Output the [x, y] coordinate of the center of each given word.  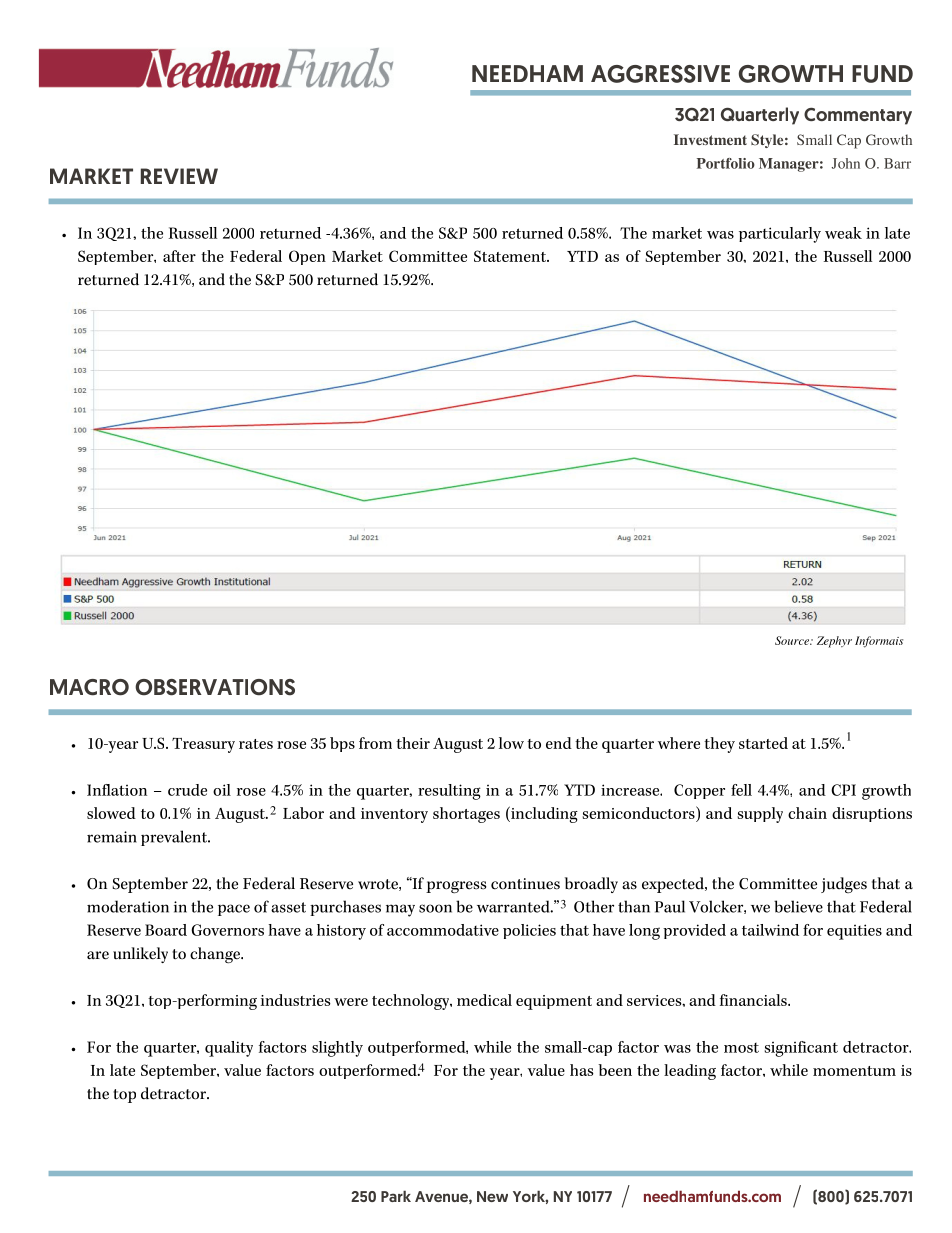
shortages [466, 815]
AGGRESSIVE [660, 74]
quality [229, 1049]
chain [807, 813]
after [179, 256]
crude [187, 790]
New [492, 1196]
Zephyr [834, 642]
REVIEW [179, 176]
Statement [511, 256]
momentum [854, 1071]
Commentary [858, 116]
